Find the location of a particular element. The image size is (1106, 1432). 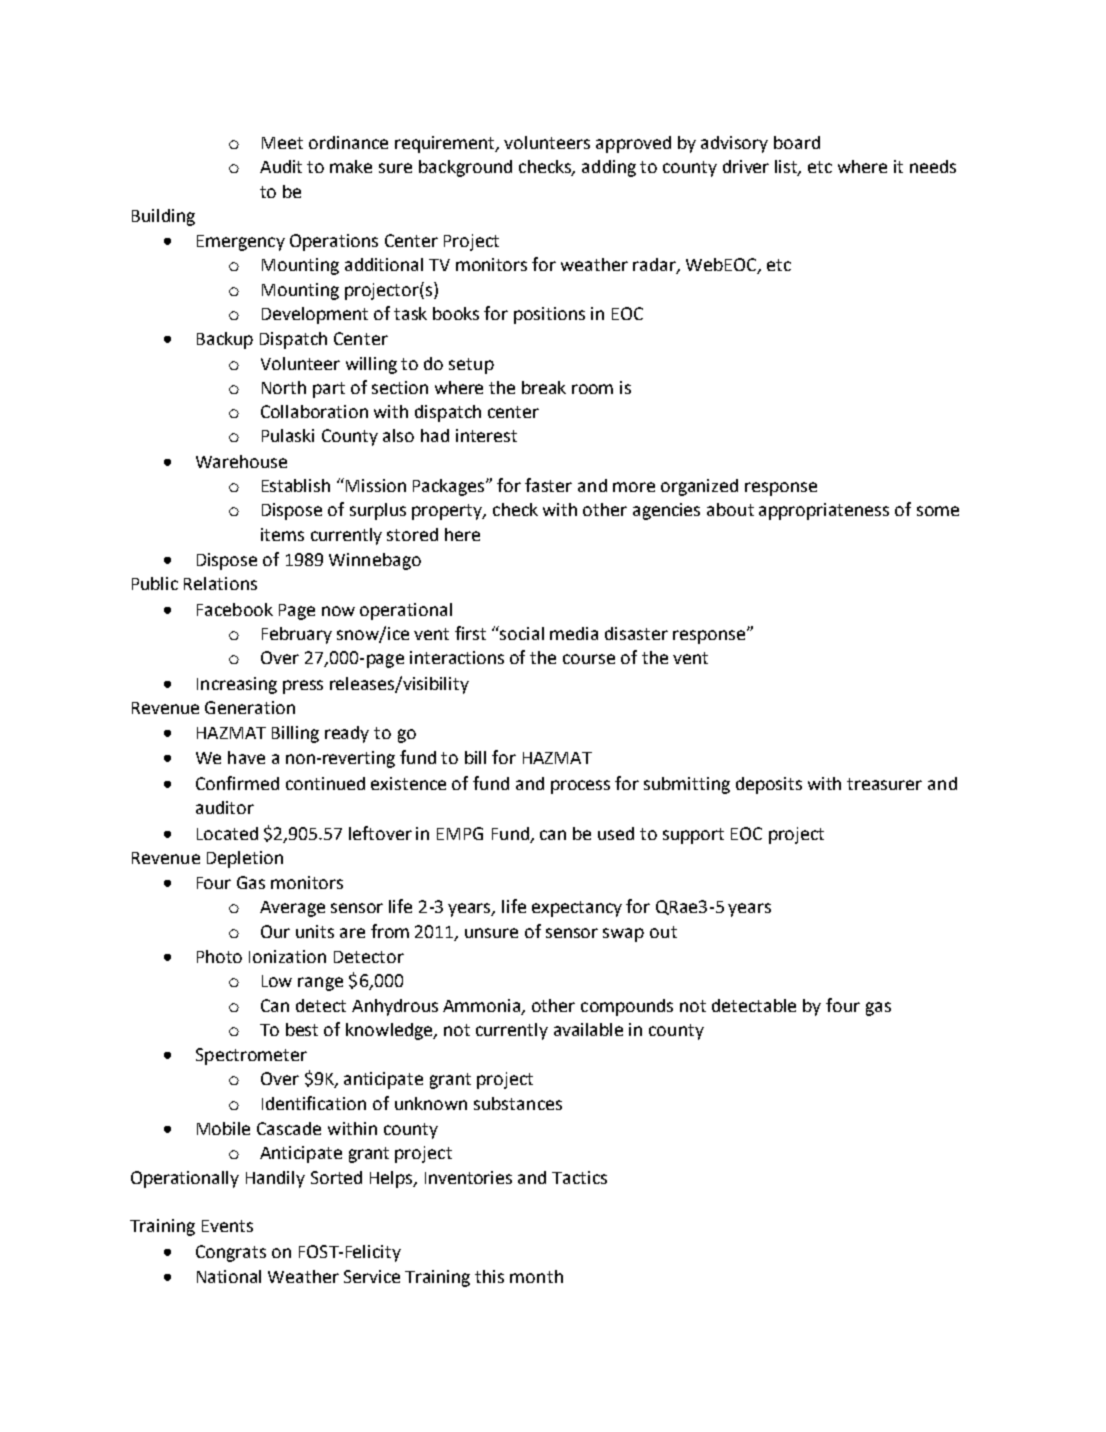

month is located at coordinates (536, 1276).
